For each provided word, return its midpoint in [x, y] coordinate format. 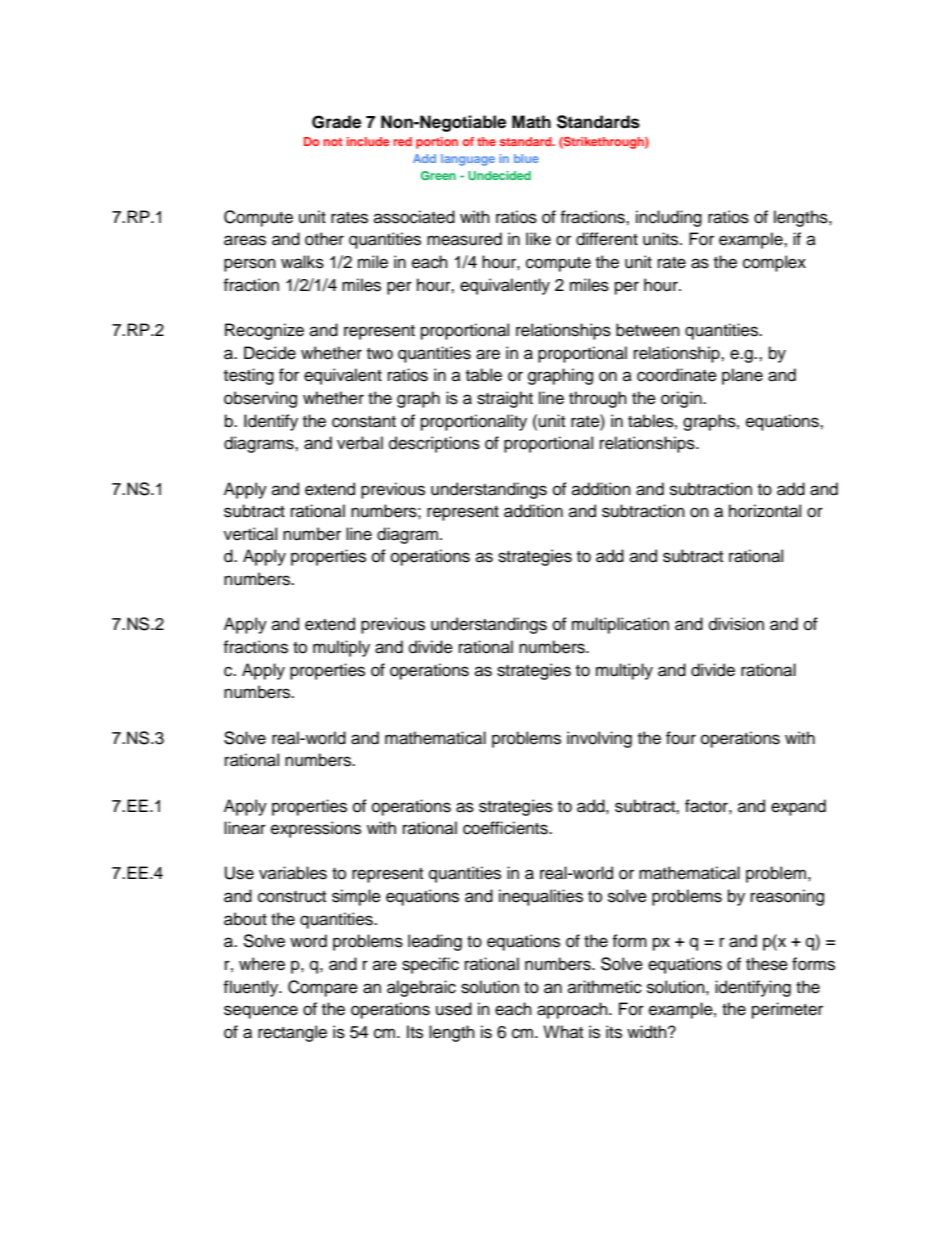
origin [682, 399]
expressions [316, 829]
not [333, 142]
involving [599, 739]
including [669, 218]
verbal [360, 443]
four [681, 738]
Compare [323, 988]
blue [526, 158]
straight [505, 399]
